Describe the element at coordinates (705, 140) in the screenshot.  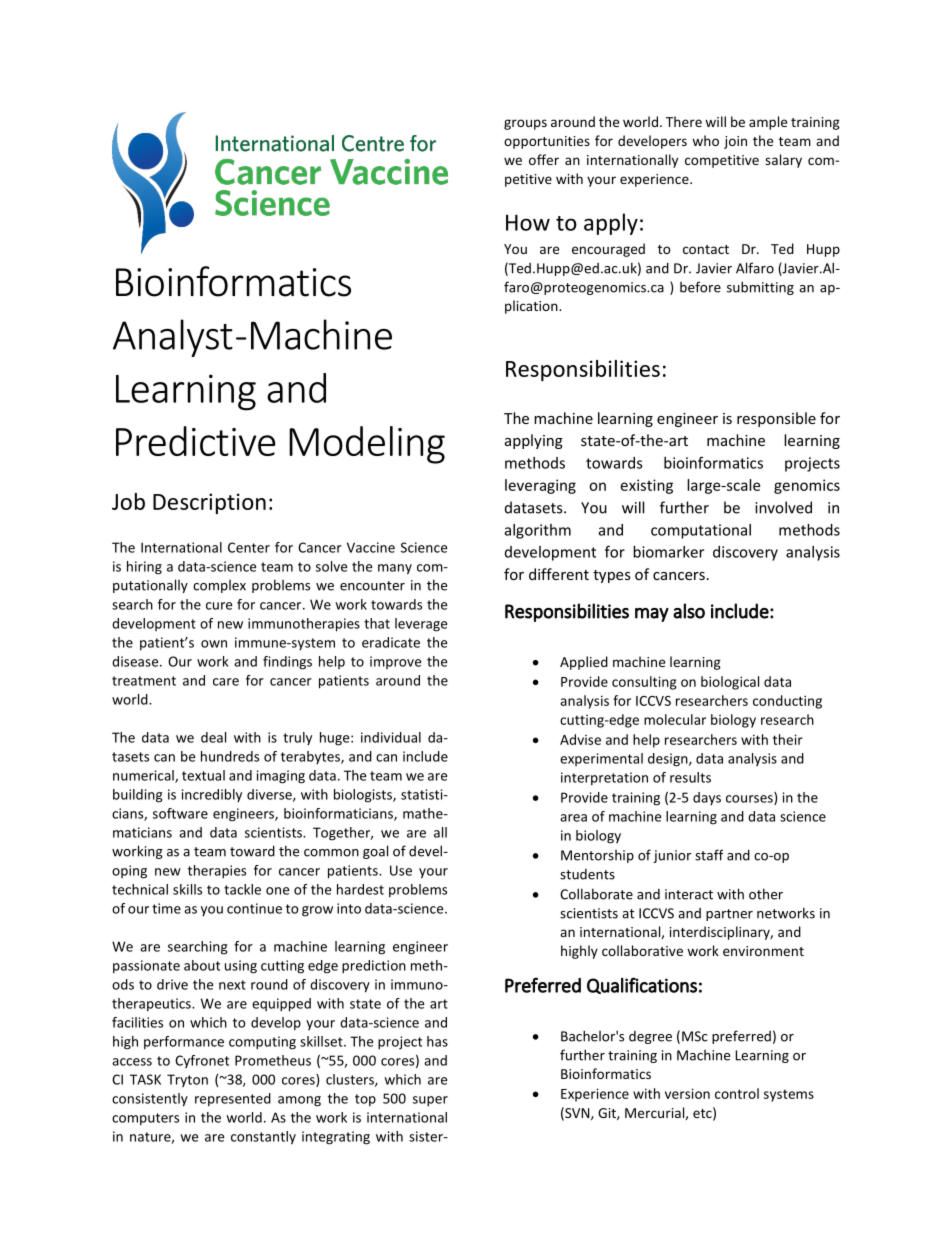
I see `who` at that location.
